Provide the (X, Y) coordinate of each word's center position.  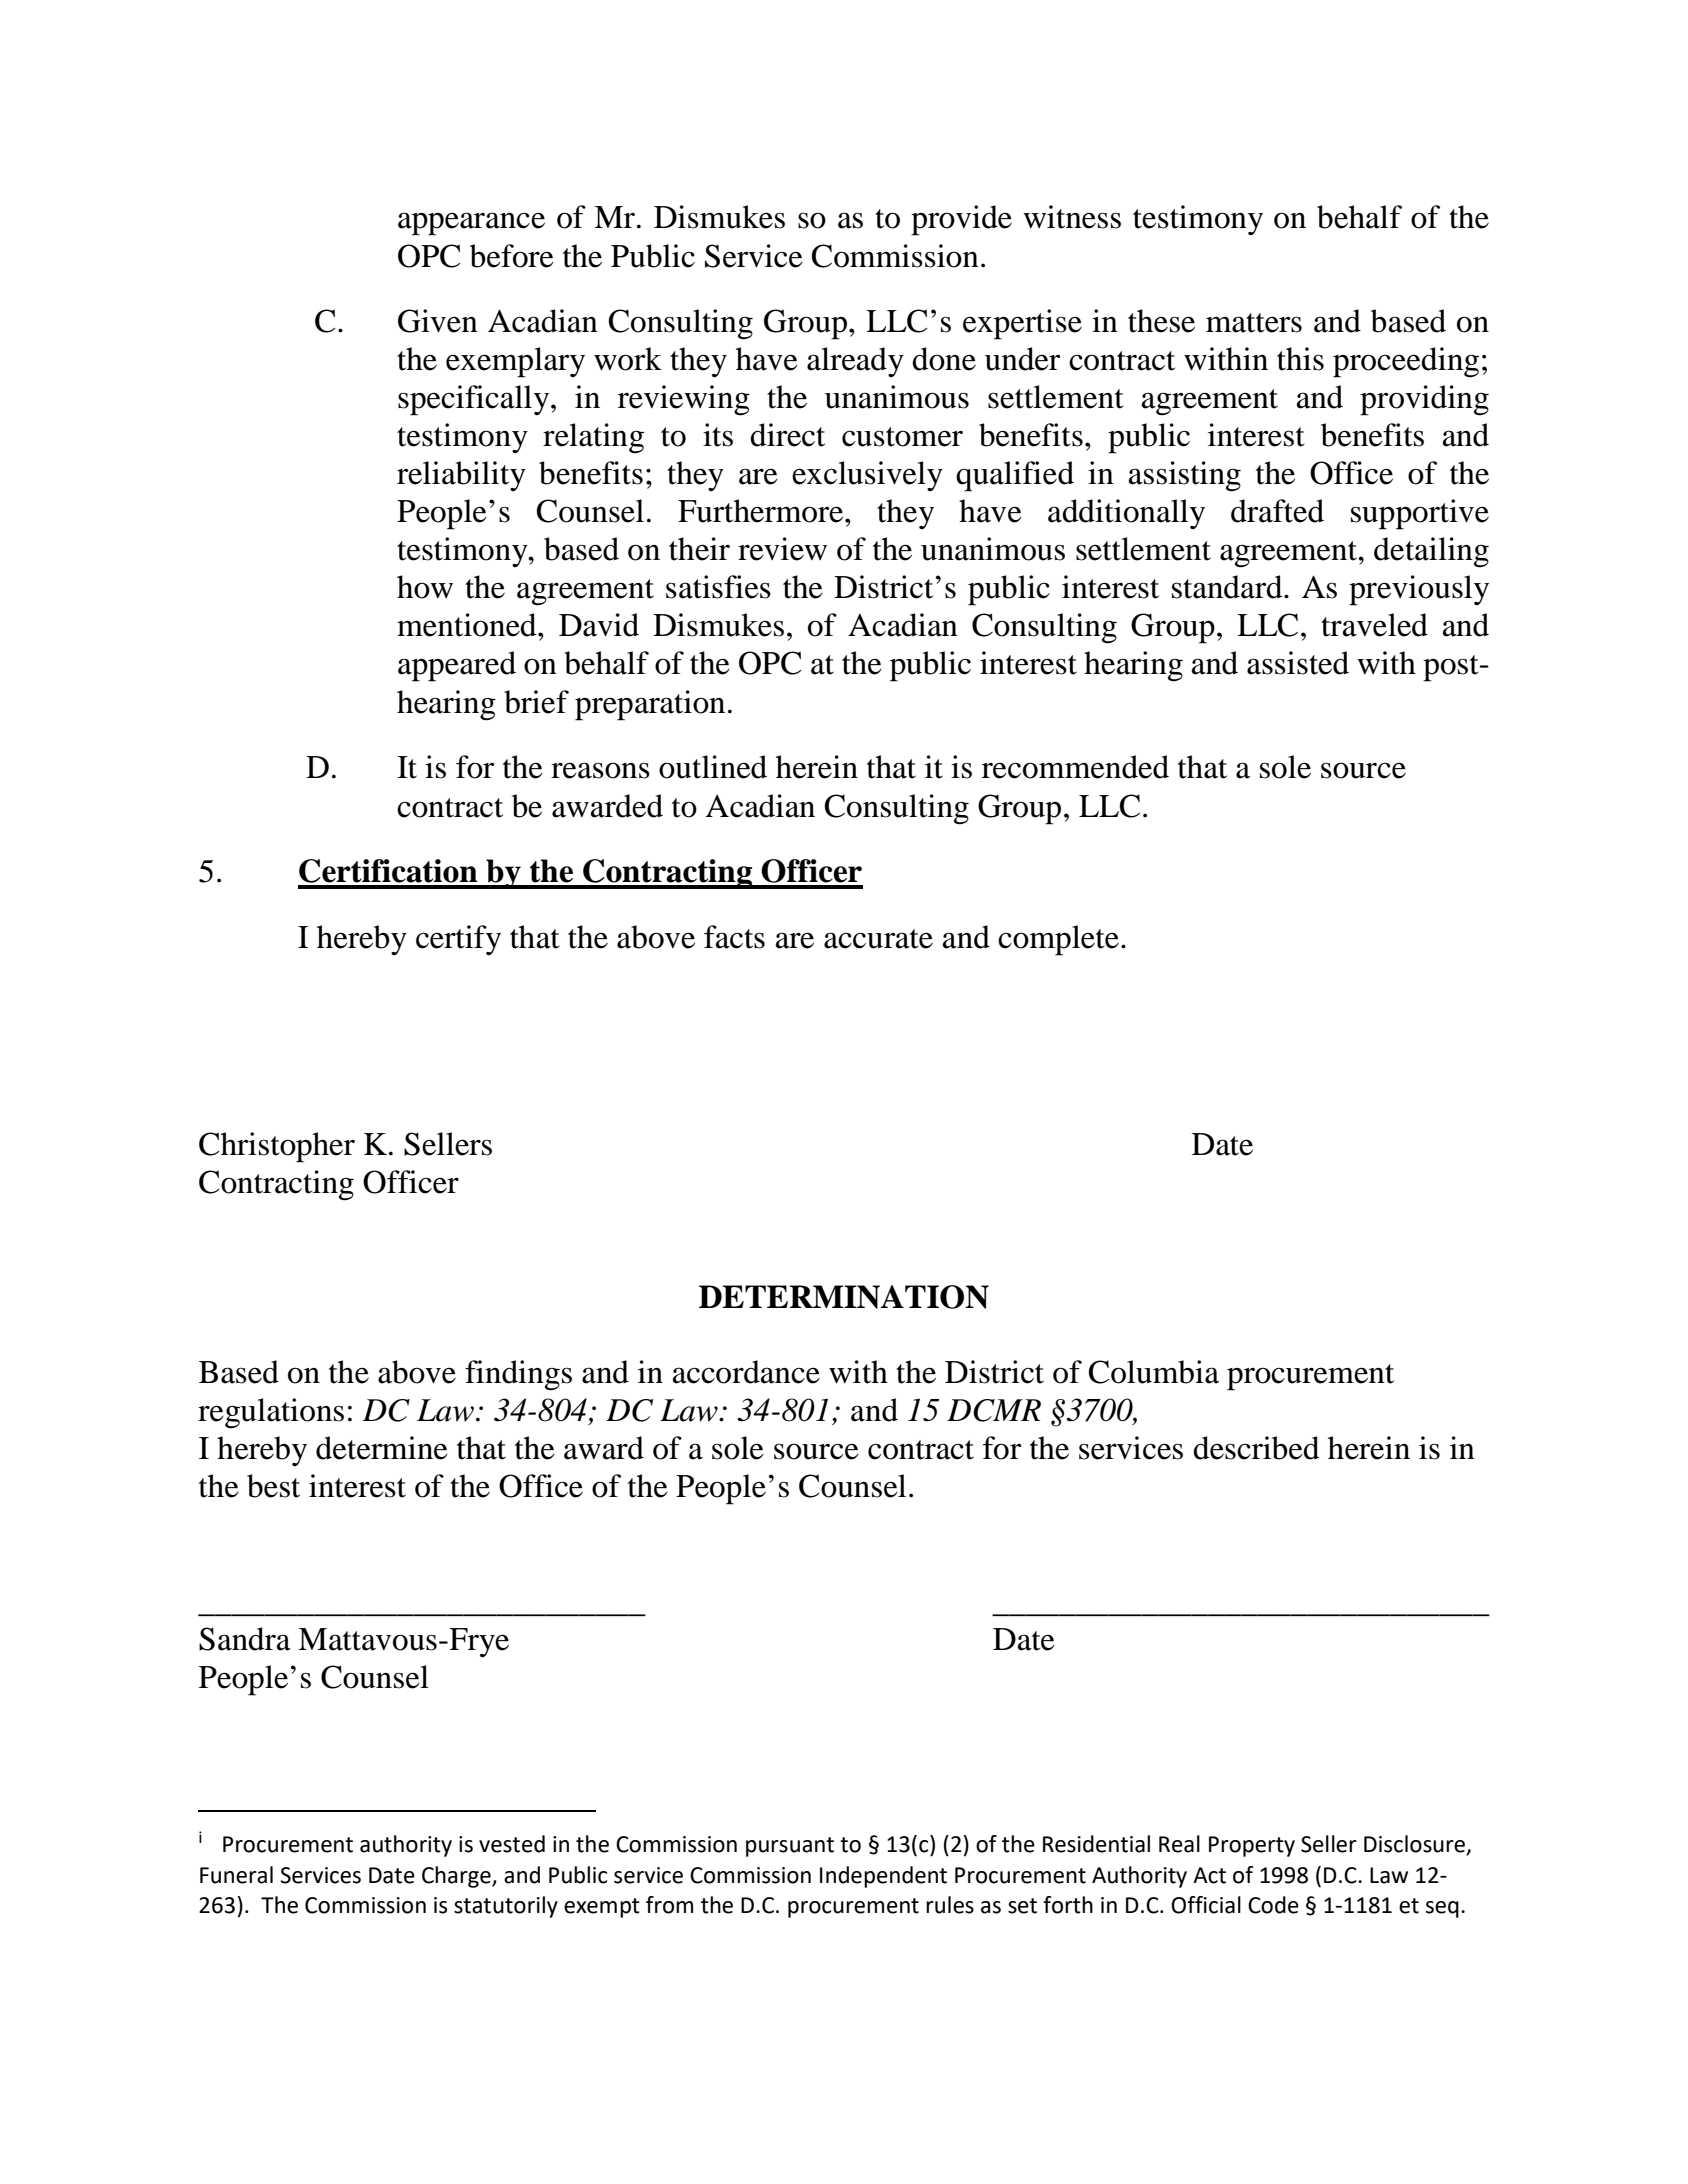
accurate (878, 939)
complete (1058, 940)
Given (438, 321)
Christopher (277, 1147)
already (855, 362)
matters (1254, 323)
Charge (457, 1877)
